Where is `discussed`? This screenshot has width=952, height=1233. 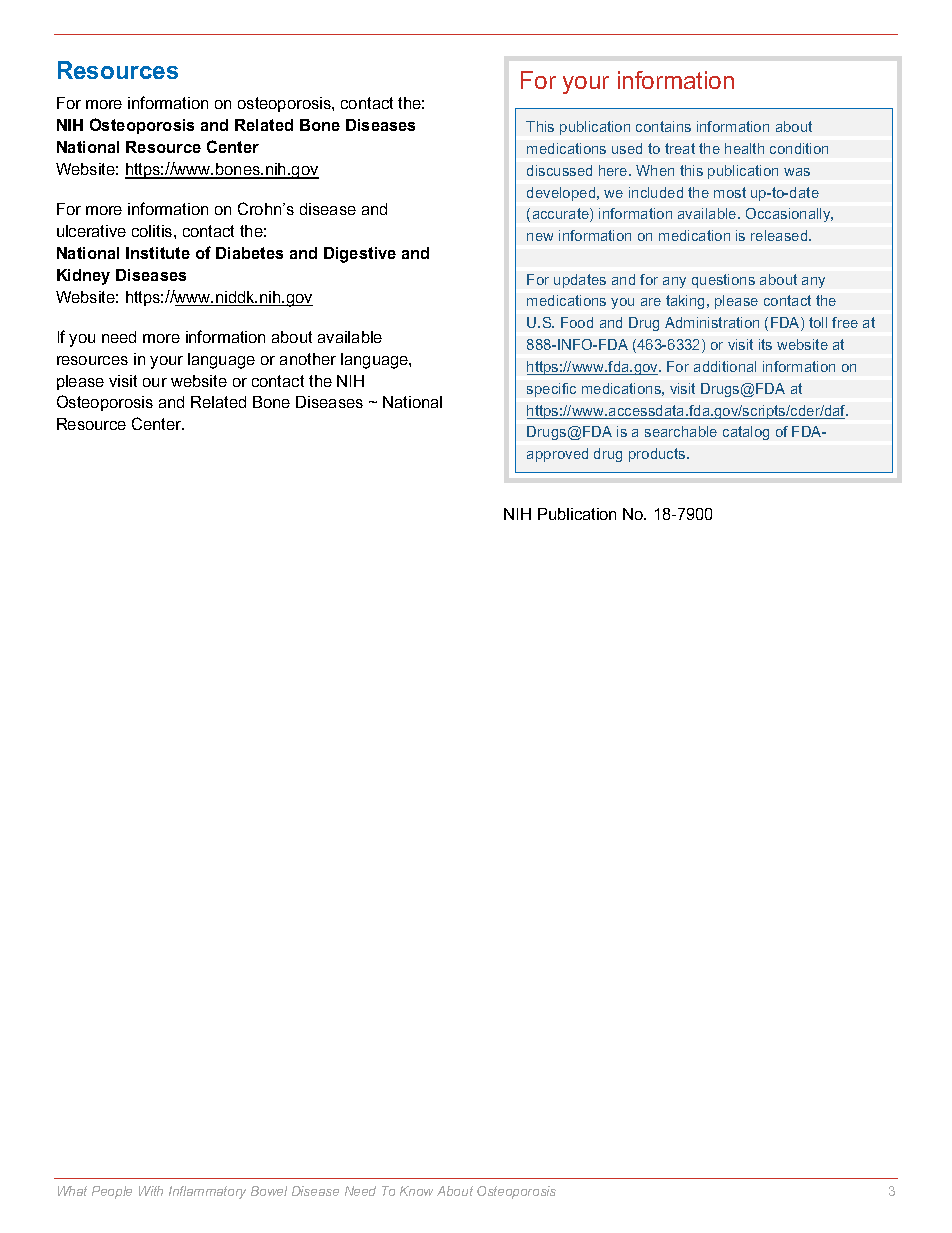 discussed is located at coordinates (559, 170).
